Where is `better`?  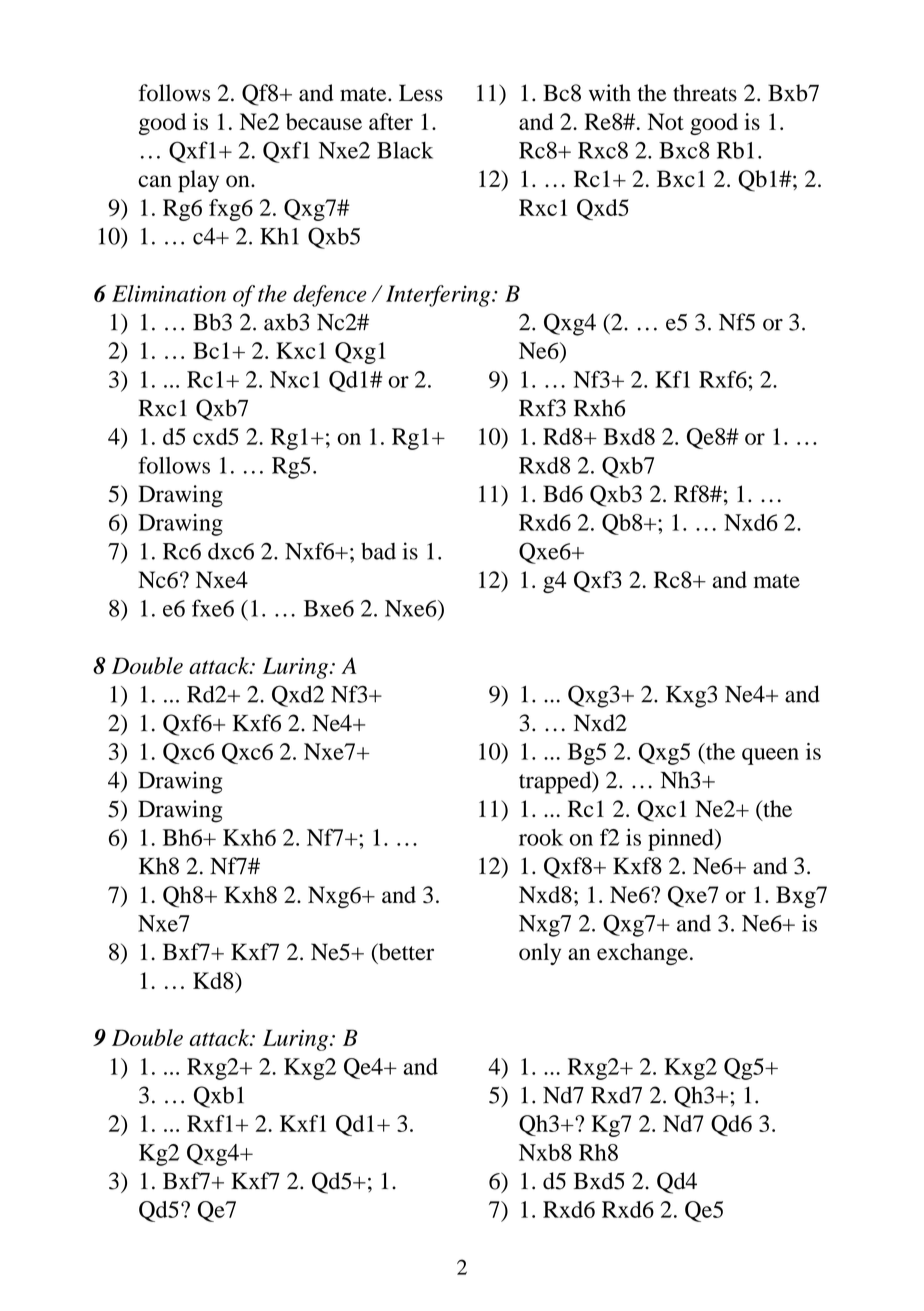
better is located at coordinates (405, 953).
